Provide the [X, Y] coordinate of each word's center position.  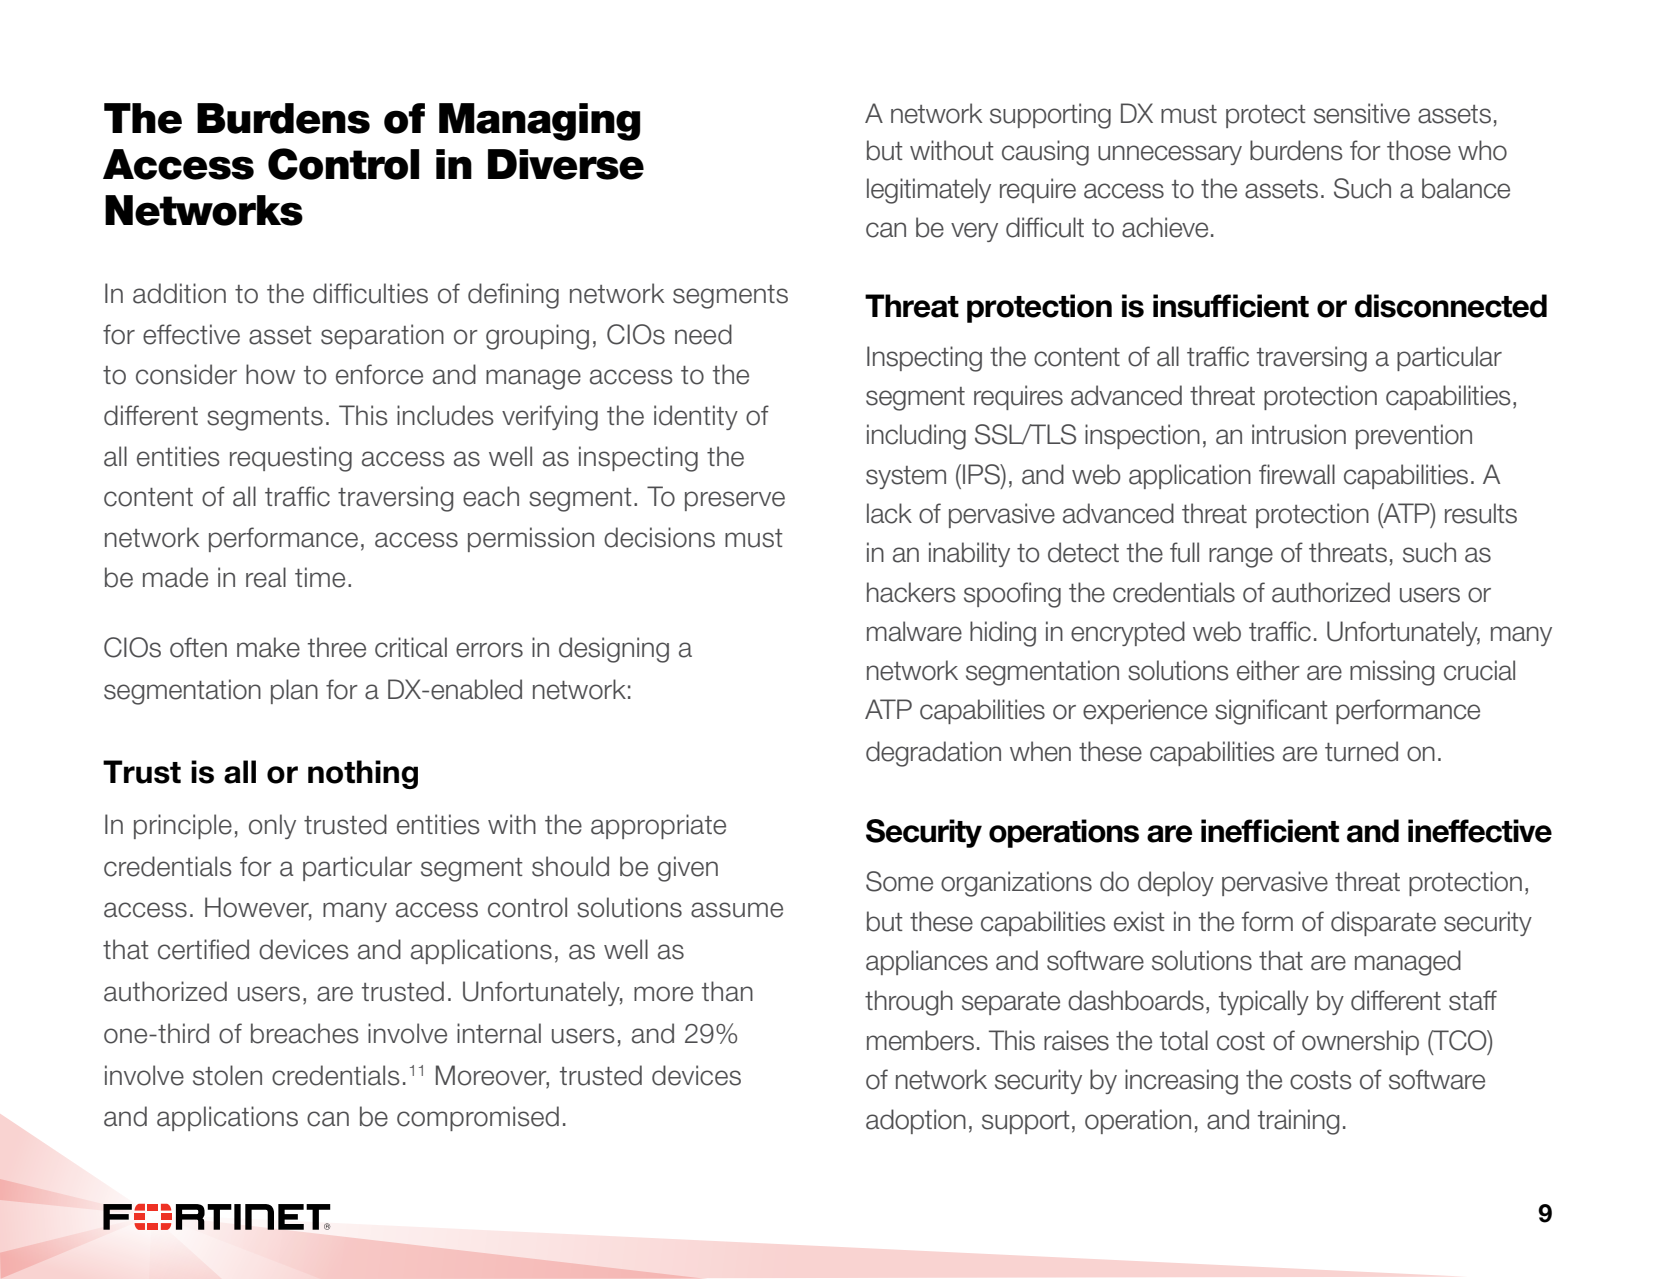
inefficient [1270, 831]
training [1298, 1122]
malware [914, 631]
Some [899, 881]
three [337, 647]
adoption [916, 1121]
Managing [539, 122]
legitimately [929, 191]
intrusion [1299, 434]
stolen [227, 1075]
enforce [379, 374]
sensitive [1362, 113]
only [272, 826]
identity [696, 417]
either [1268, 670]
